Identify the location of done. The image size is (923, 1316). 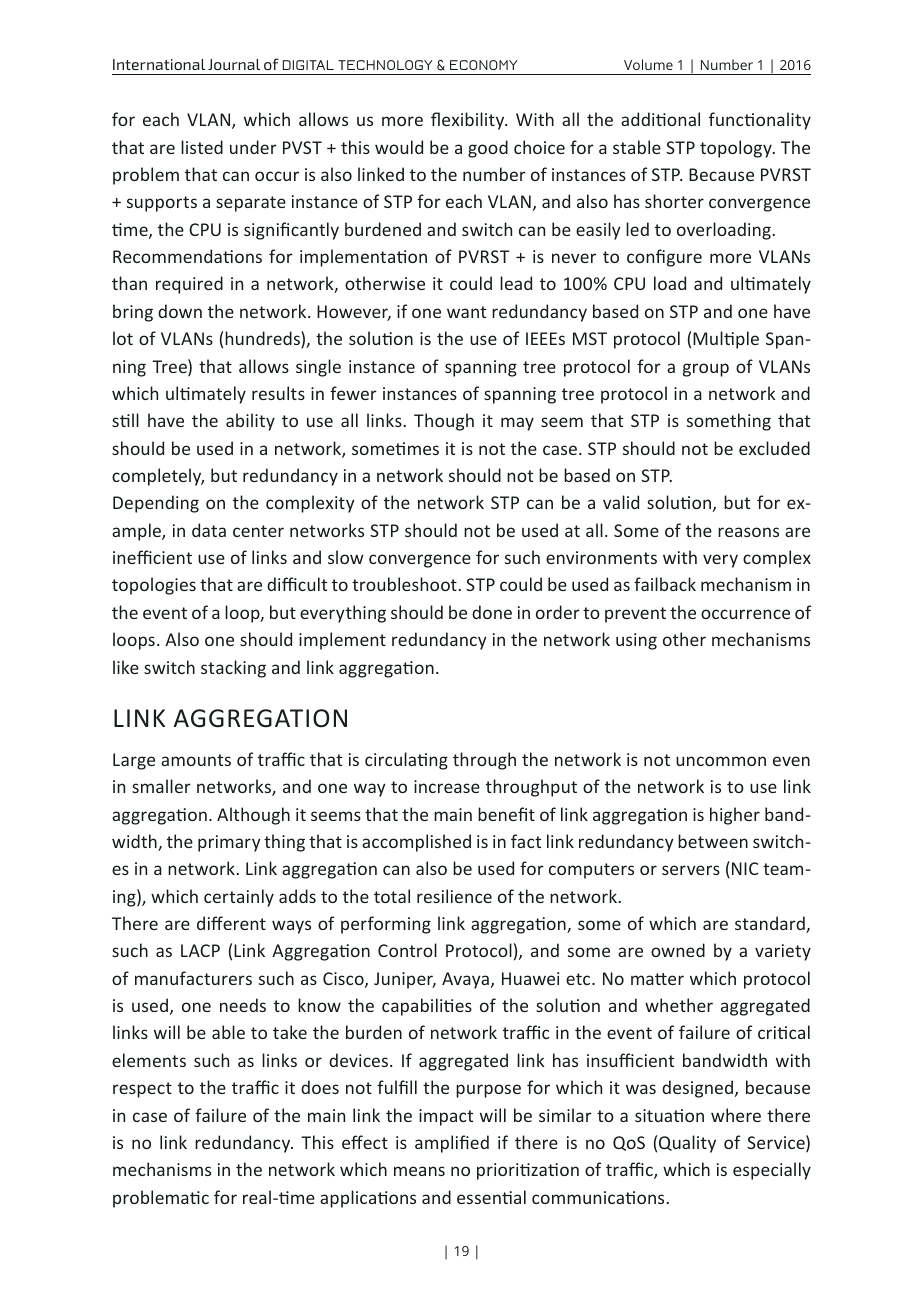
(492, 612).
